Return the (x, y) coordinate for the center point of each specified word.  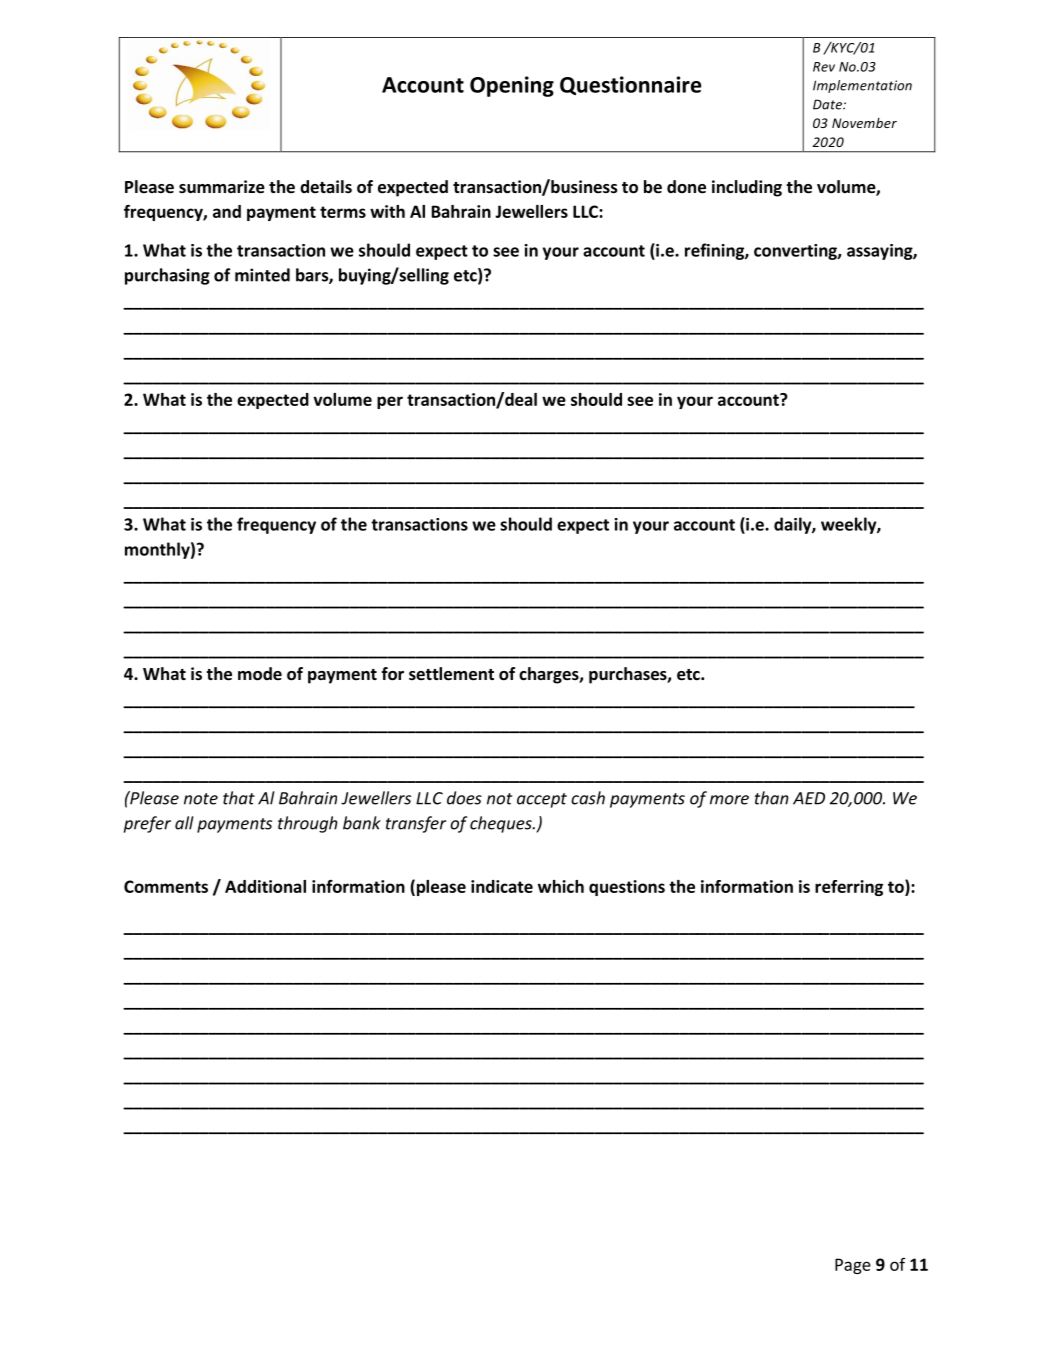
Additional (265, 886)
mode (260, 674)
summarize (222, 187)
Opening (512, 86)
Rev (824, 67)
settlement (451, 674)
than (772, 798)
